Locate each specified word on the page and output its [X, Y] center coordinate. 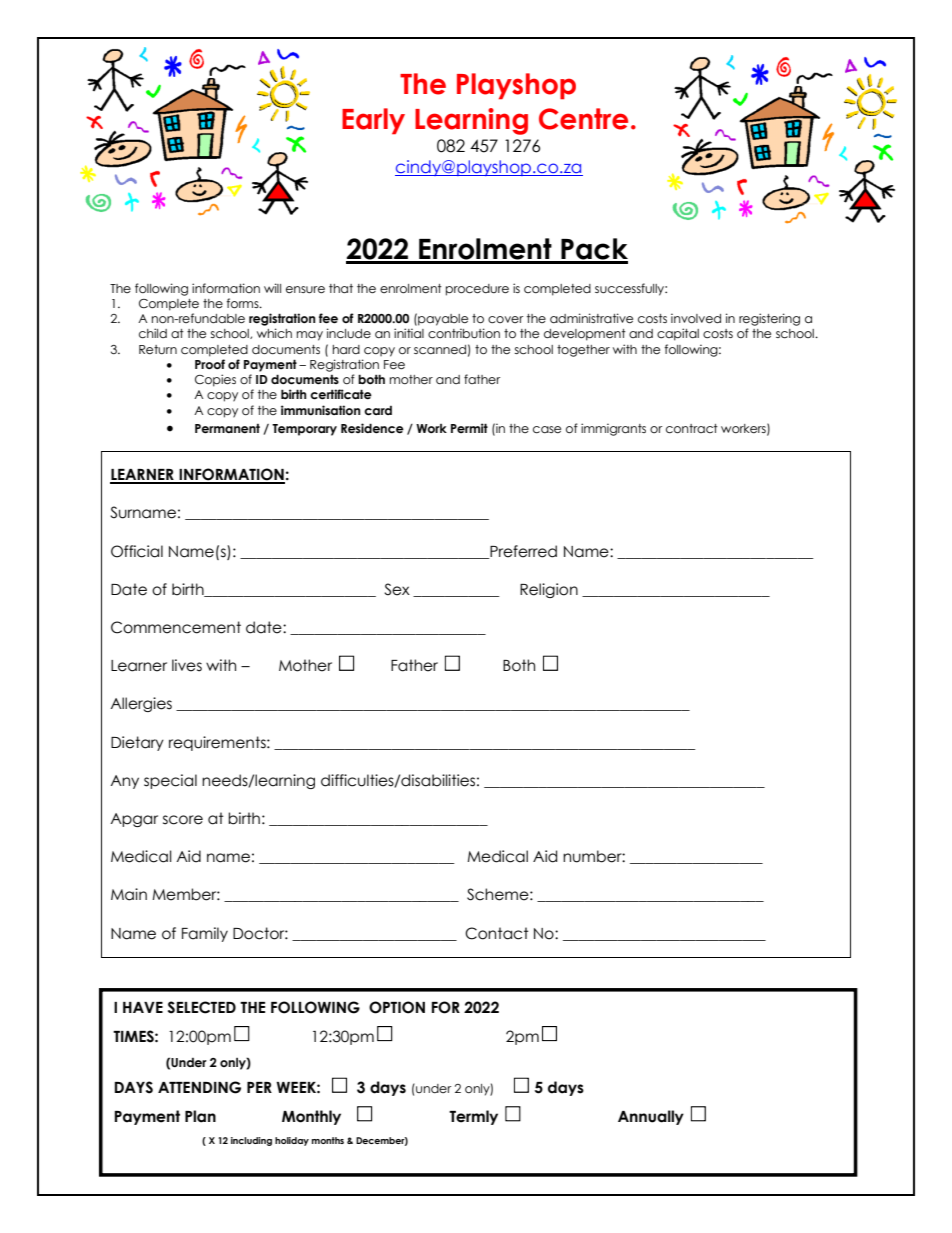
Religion [549, 590]
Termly [473, 1117]
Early [373, 121]
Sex [397, 589]
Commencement [176, 627]
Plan [200, 1116]
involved [696, 318]
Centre [583, 119]
